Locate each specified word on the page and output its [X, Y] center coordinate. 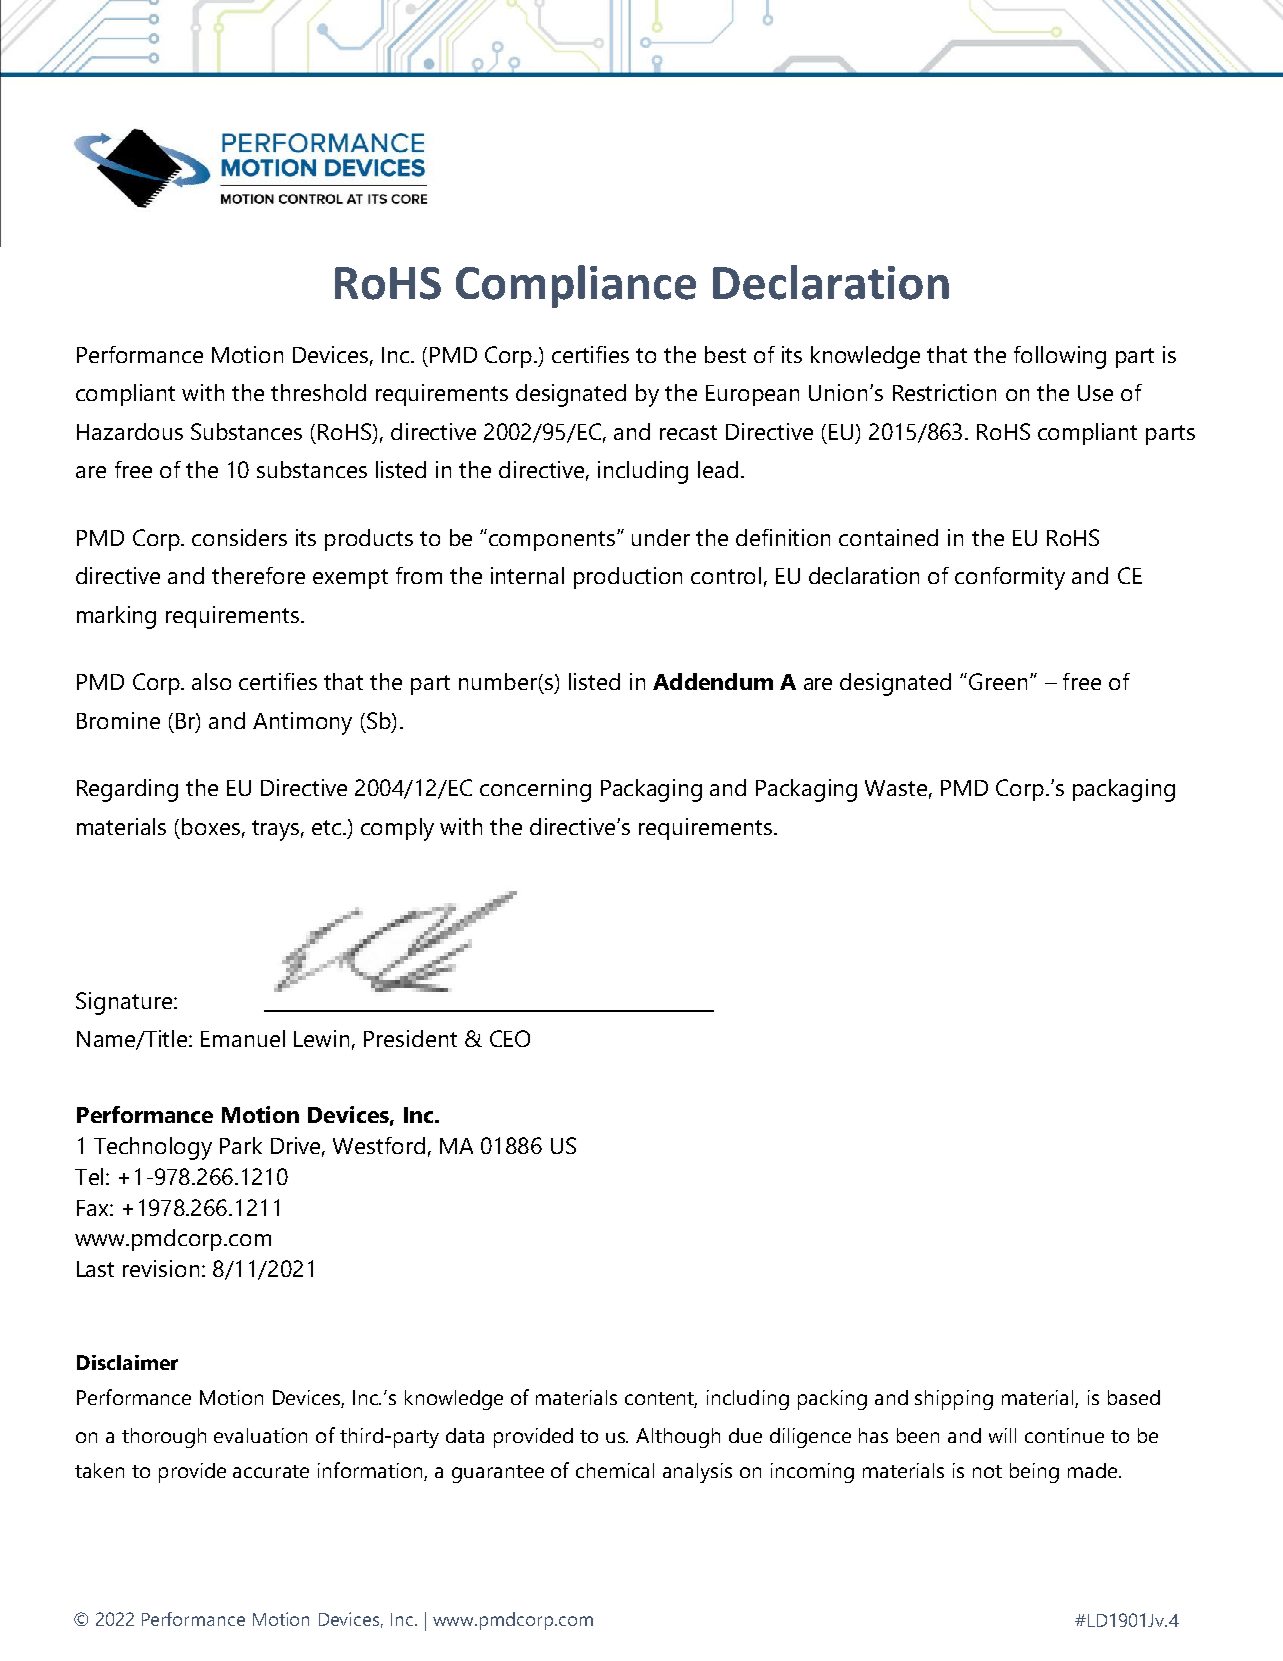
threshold [318, 392]
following [1060, 357]
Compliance [576, 286]
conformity [1010, 578]
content [661, 1399]
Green [1000, 681]
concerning [535, 790]
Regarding [127, 790]
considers [239, 537]
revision [161, 1268]
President [410, 1038]
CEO [510, 1038]
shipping [954, 1400]
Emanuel [243, 1038]
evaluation [260, 1435]
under [661, 537]
